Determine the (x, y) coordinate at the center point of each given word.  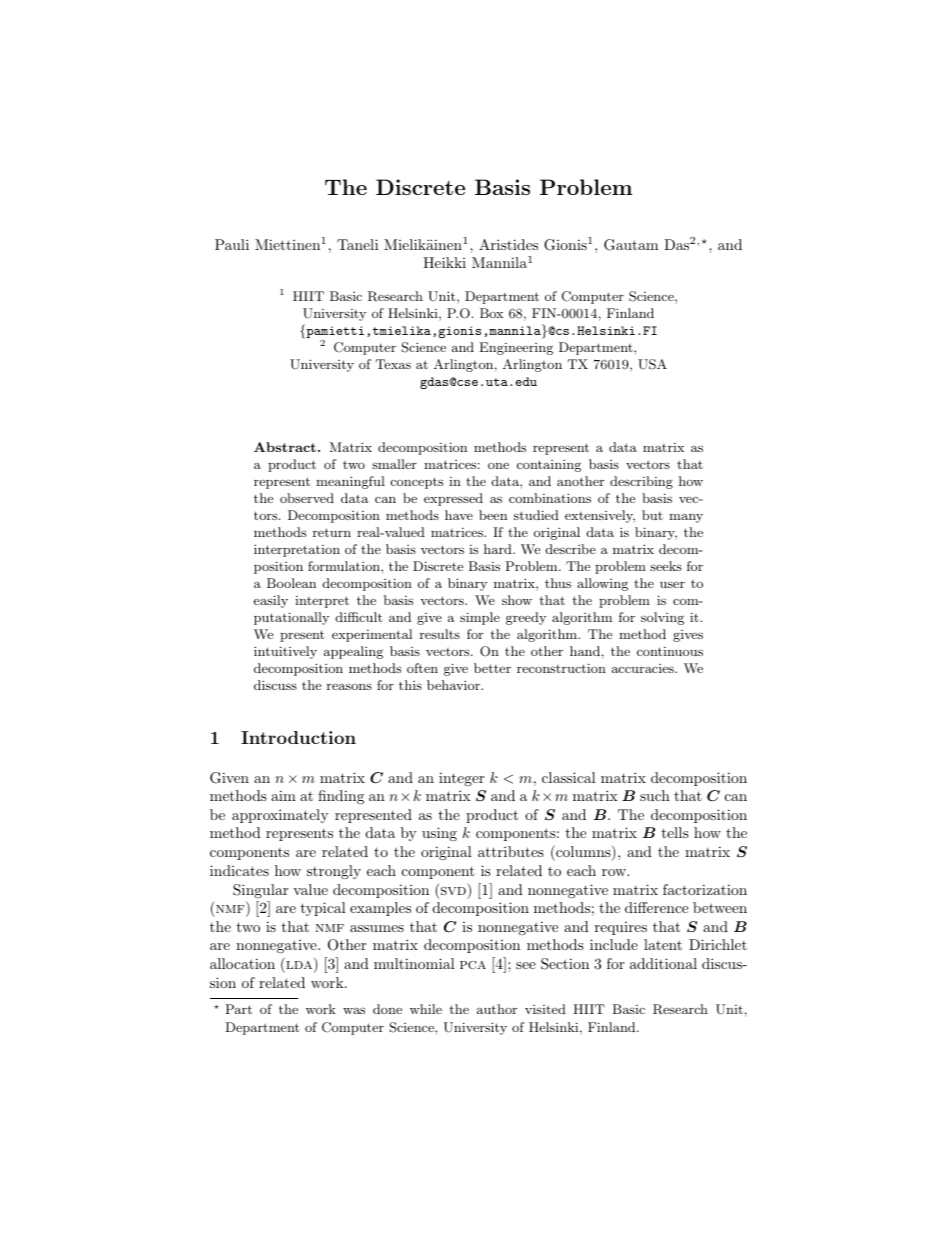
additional (663, 963)
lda (300, 966)
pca (473, 965)
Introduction (298, 737)
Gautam (631, 245)
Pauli (232, 244)
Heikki (444, 262)
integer (461, 779)
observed (307, 498)
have (459, 515)
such (655, 795)
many (686, 518)
